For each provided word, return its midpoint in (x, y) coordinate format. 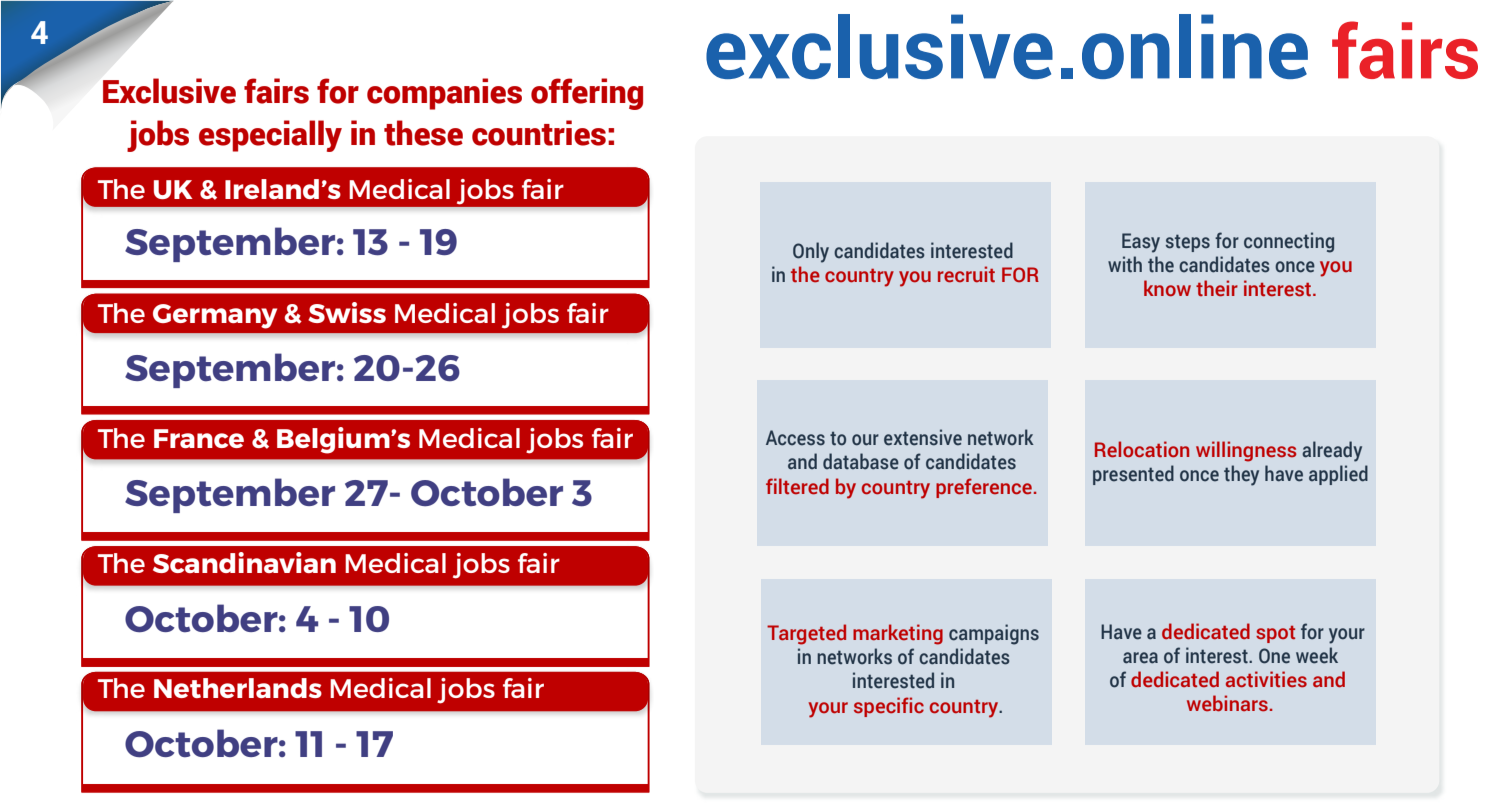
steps (1188, 243)
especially (270, 136)
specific (889, 707)
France (199, 438)
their (1217, 288)
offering (587, 94)
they (1241, 475)
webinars (1227, 703)
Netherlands (238, 688)
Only (811, 252)
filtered (797, 486)
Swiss (347, 312)
